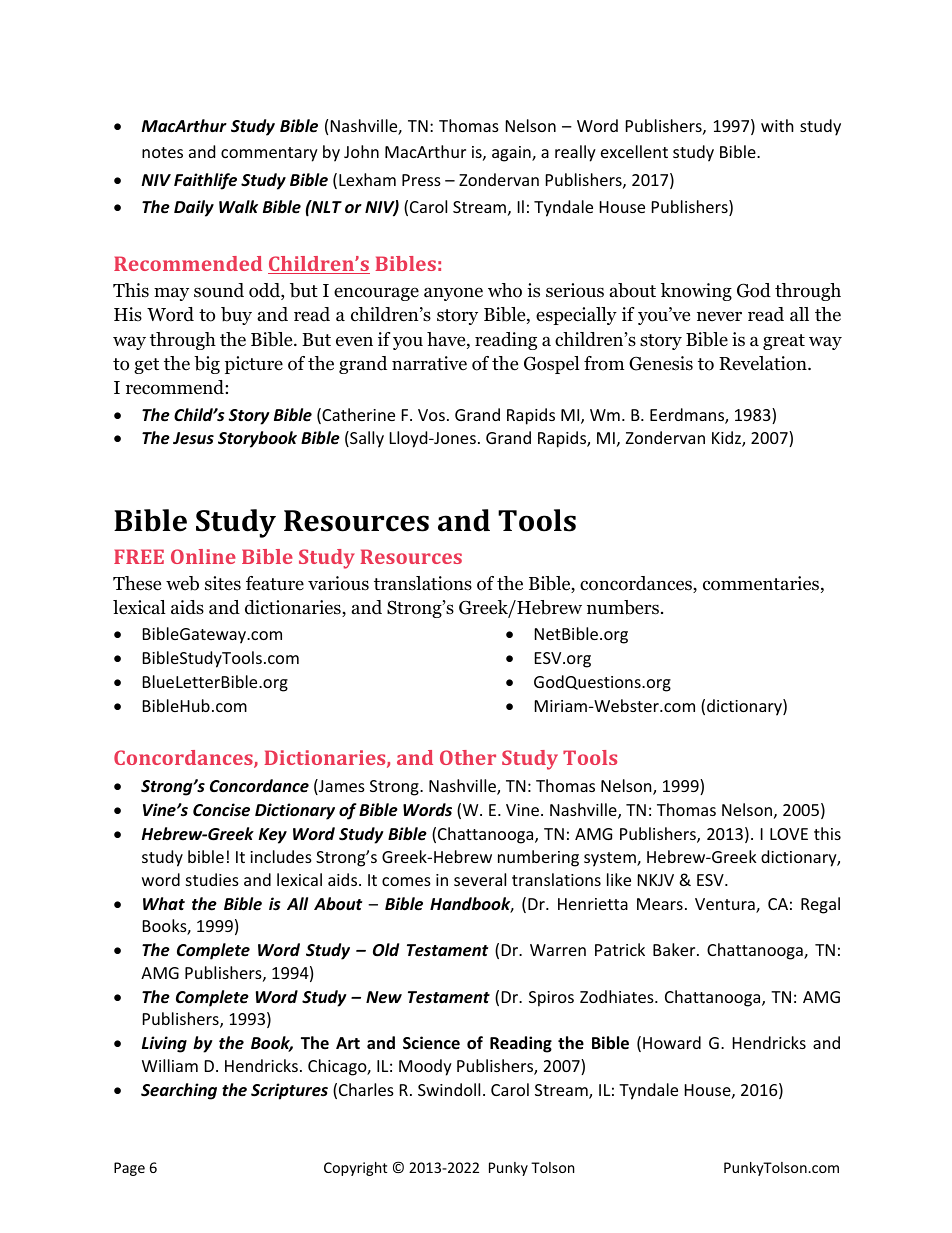 This image has height=1233, width=952. Describe the element at coordinates (179, 1091) in the image. I see `Searching` at that location.
